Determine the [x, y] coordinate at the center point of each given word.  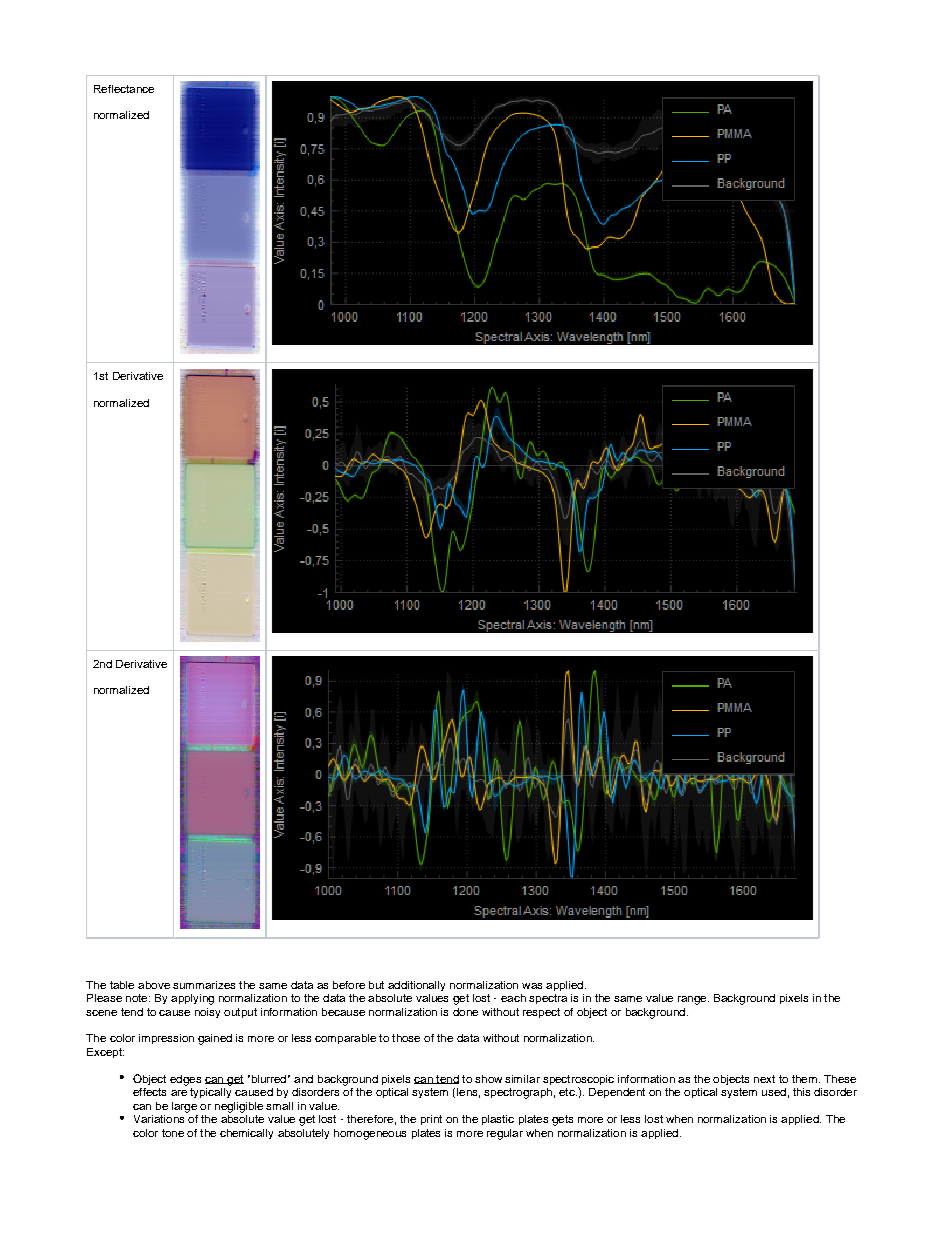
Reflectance [124, 89]
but [376, 985]
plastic [498, 1120]
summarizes [204, 985]
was [532, 986]
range [693, 1000]
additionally [416, 986]
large [184, 1107]
